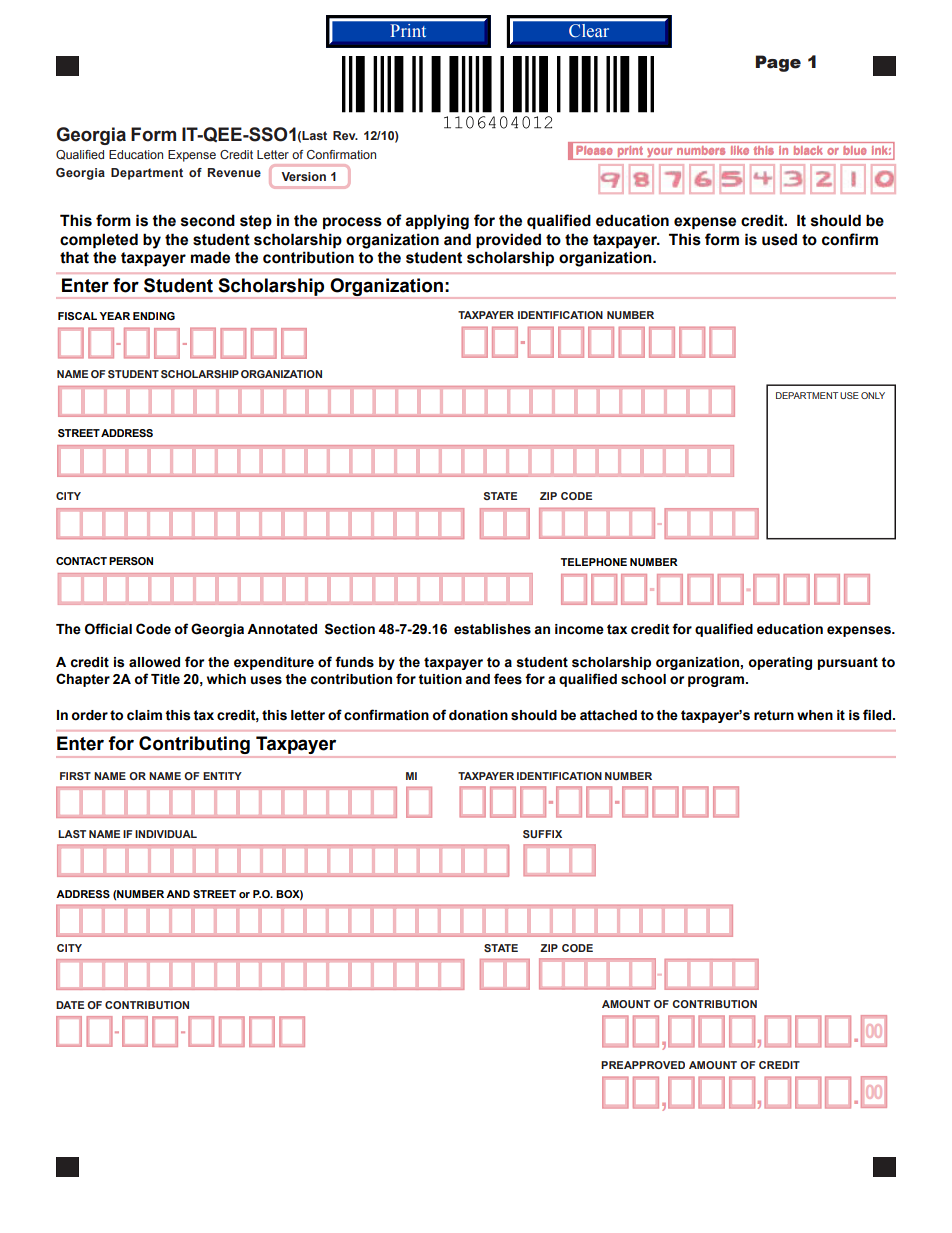  What do you see at coordinates (234, 172) in the screenshot?
I see `Revenue` at bounding box center [234, 172].
